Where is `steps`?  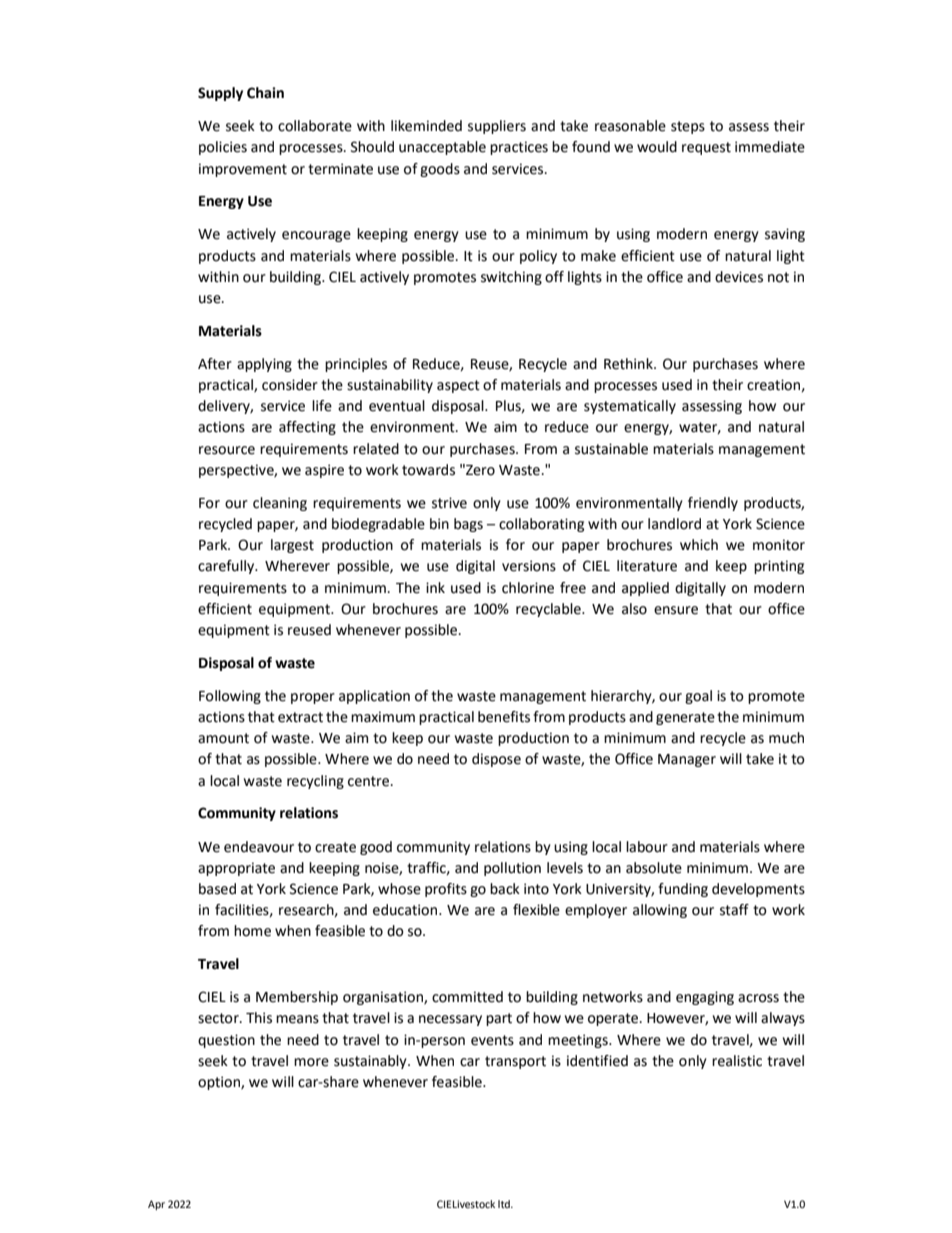
steps is located at coordinates (688, 127).
